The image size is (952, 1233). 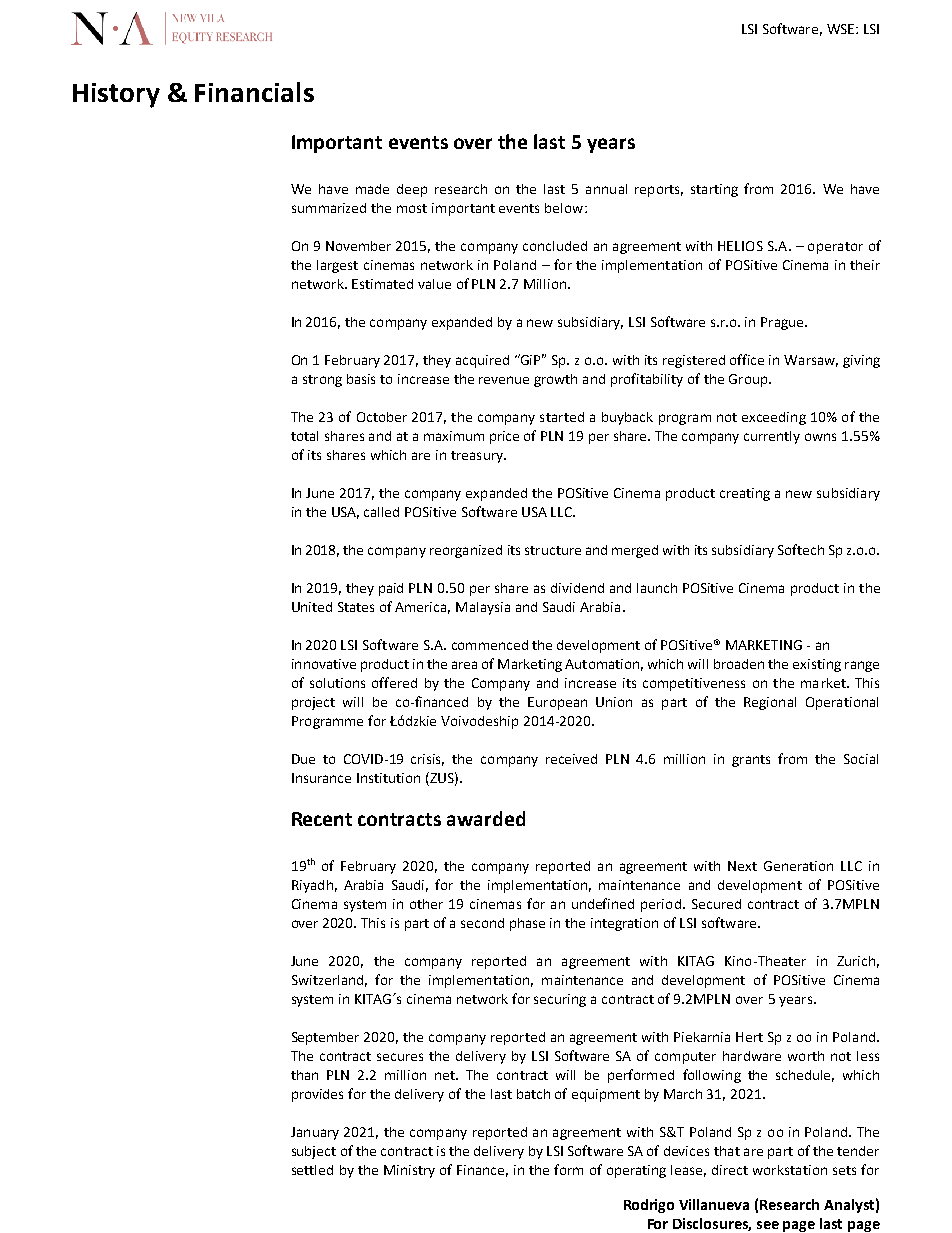 I want to click on Financials, so click(x=254, y=92).
